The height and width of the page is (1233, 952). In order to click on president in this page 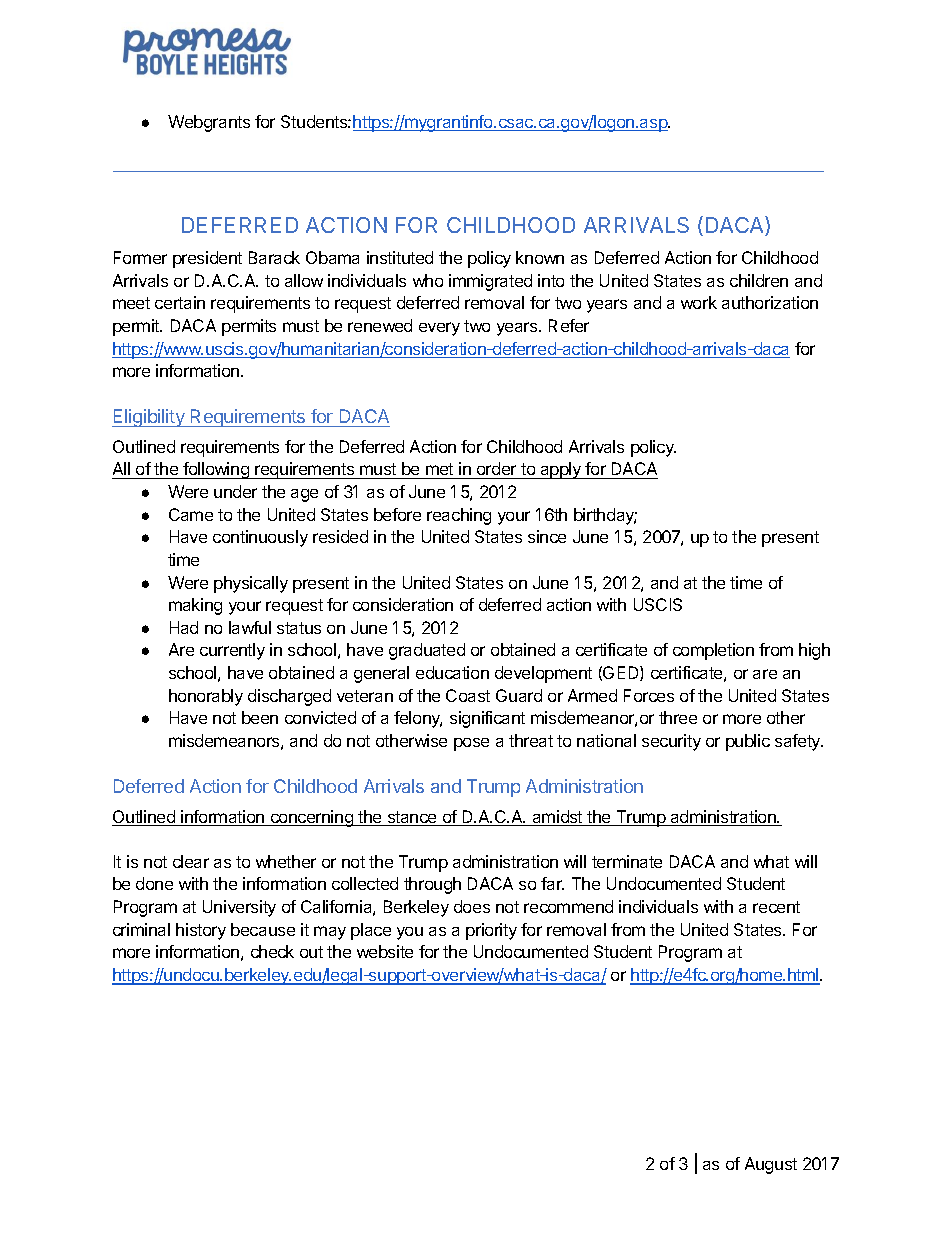, I will do `click(207, 259)`.
